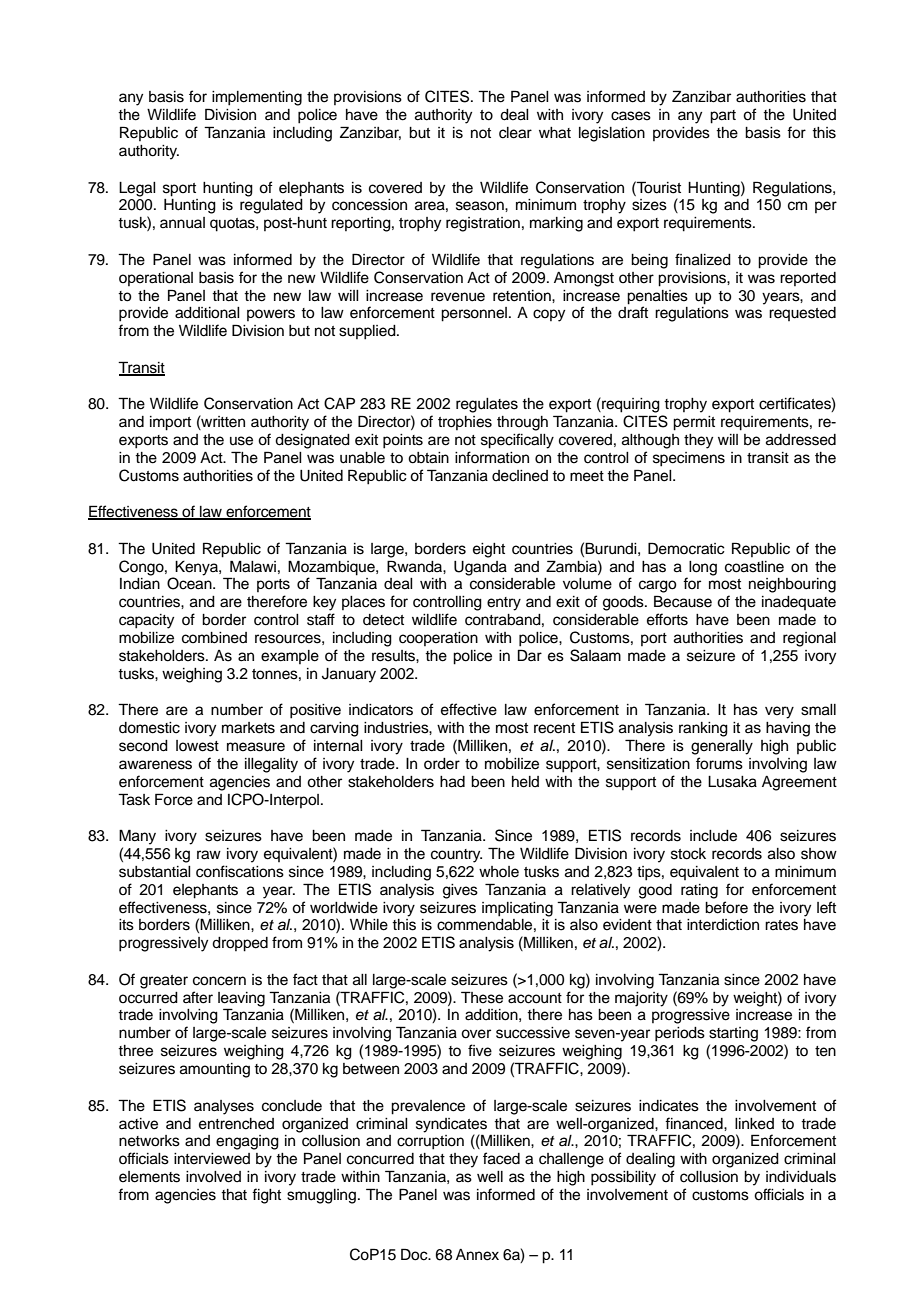 Image resolution: width=924 pixels, height=1308 pixels. What do you see at coordinates (312, 441) in the screenshot?
I see `designated` at bounding box center [312, 441].
